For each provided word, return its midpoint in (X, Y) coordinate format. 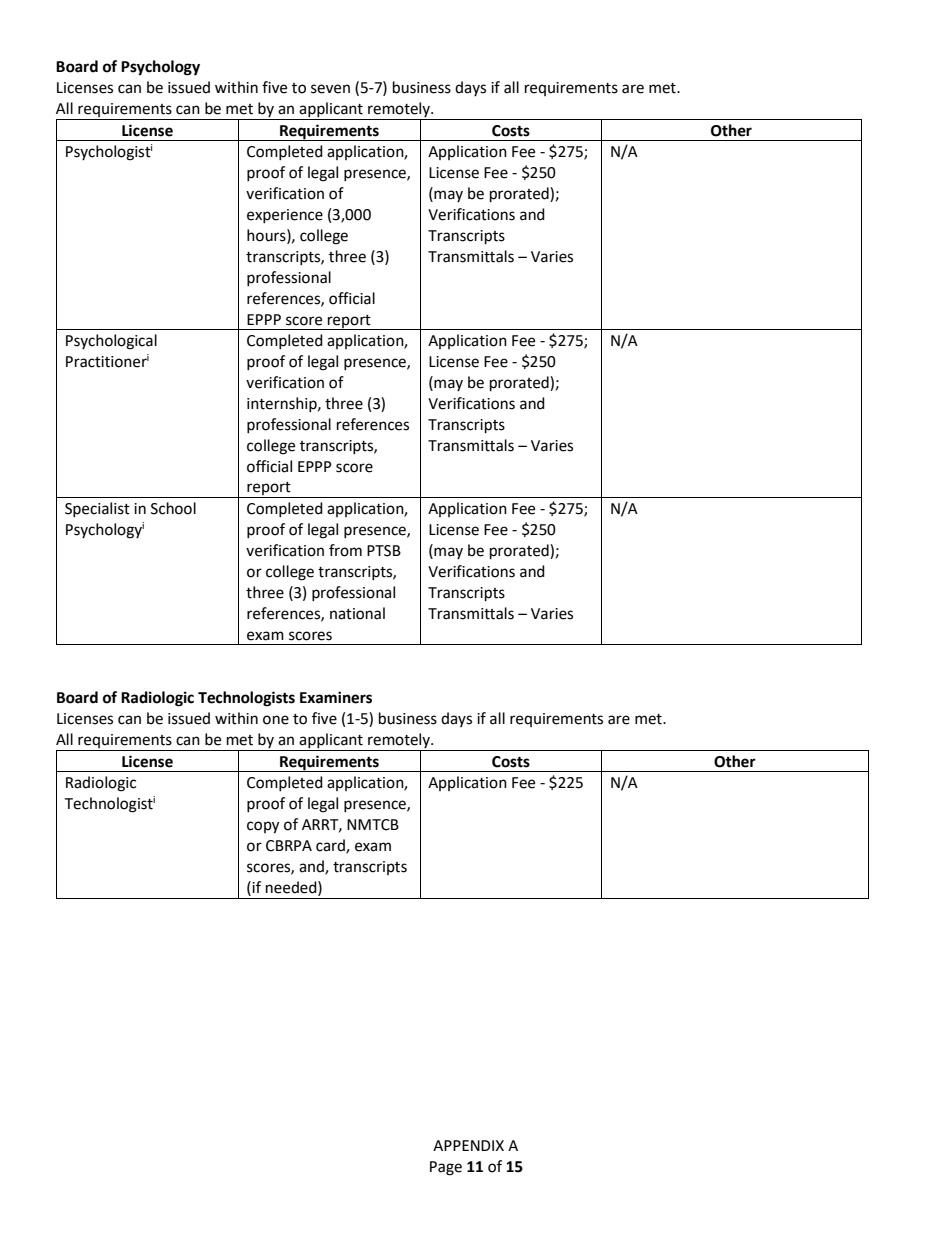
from (345, 550)
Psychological (111, 342)
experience (285, 216)
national (357, 613)
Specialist (97, 509)
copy (263, 827)
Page (446, 1168)
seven (330, 89)
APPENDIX (468, 1145)
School (173, 508)
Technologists (246, 699)
